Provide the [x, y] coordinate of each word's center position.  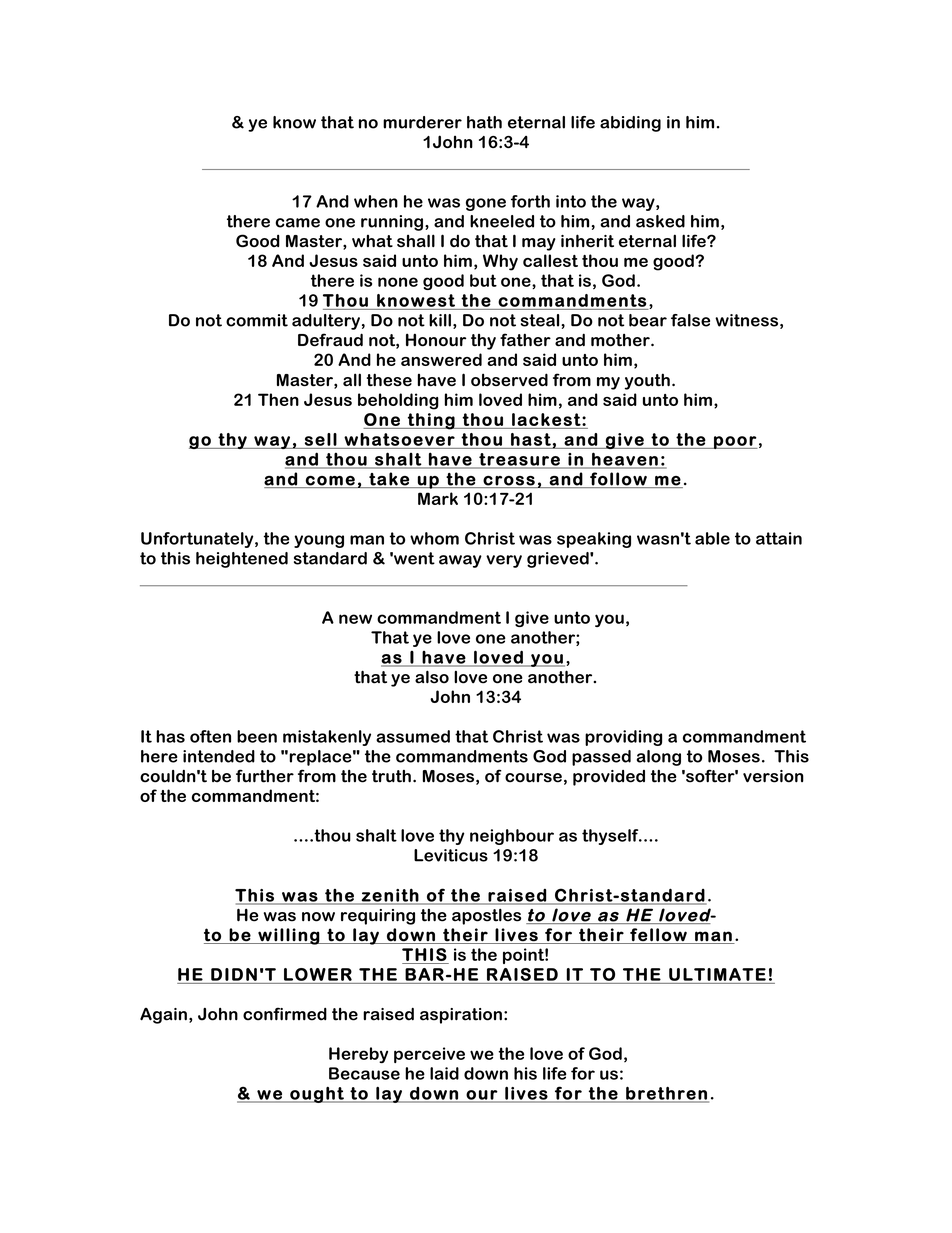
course [533, 778]
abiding [630, 124]
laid [444, 1073]
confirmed [285, 1014]
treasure [519, 460]
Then [278, 399]
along [659, 758]
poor [735, 442]
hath [484, 122]
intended [219, 756]
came [297, 223]
